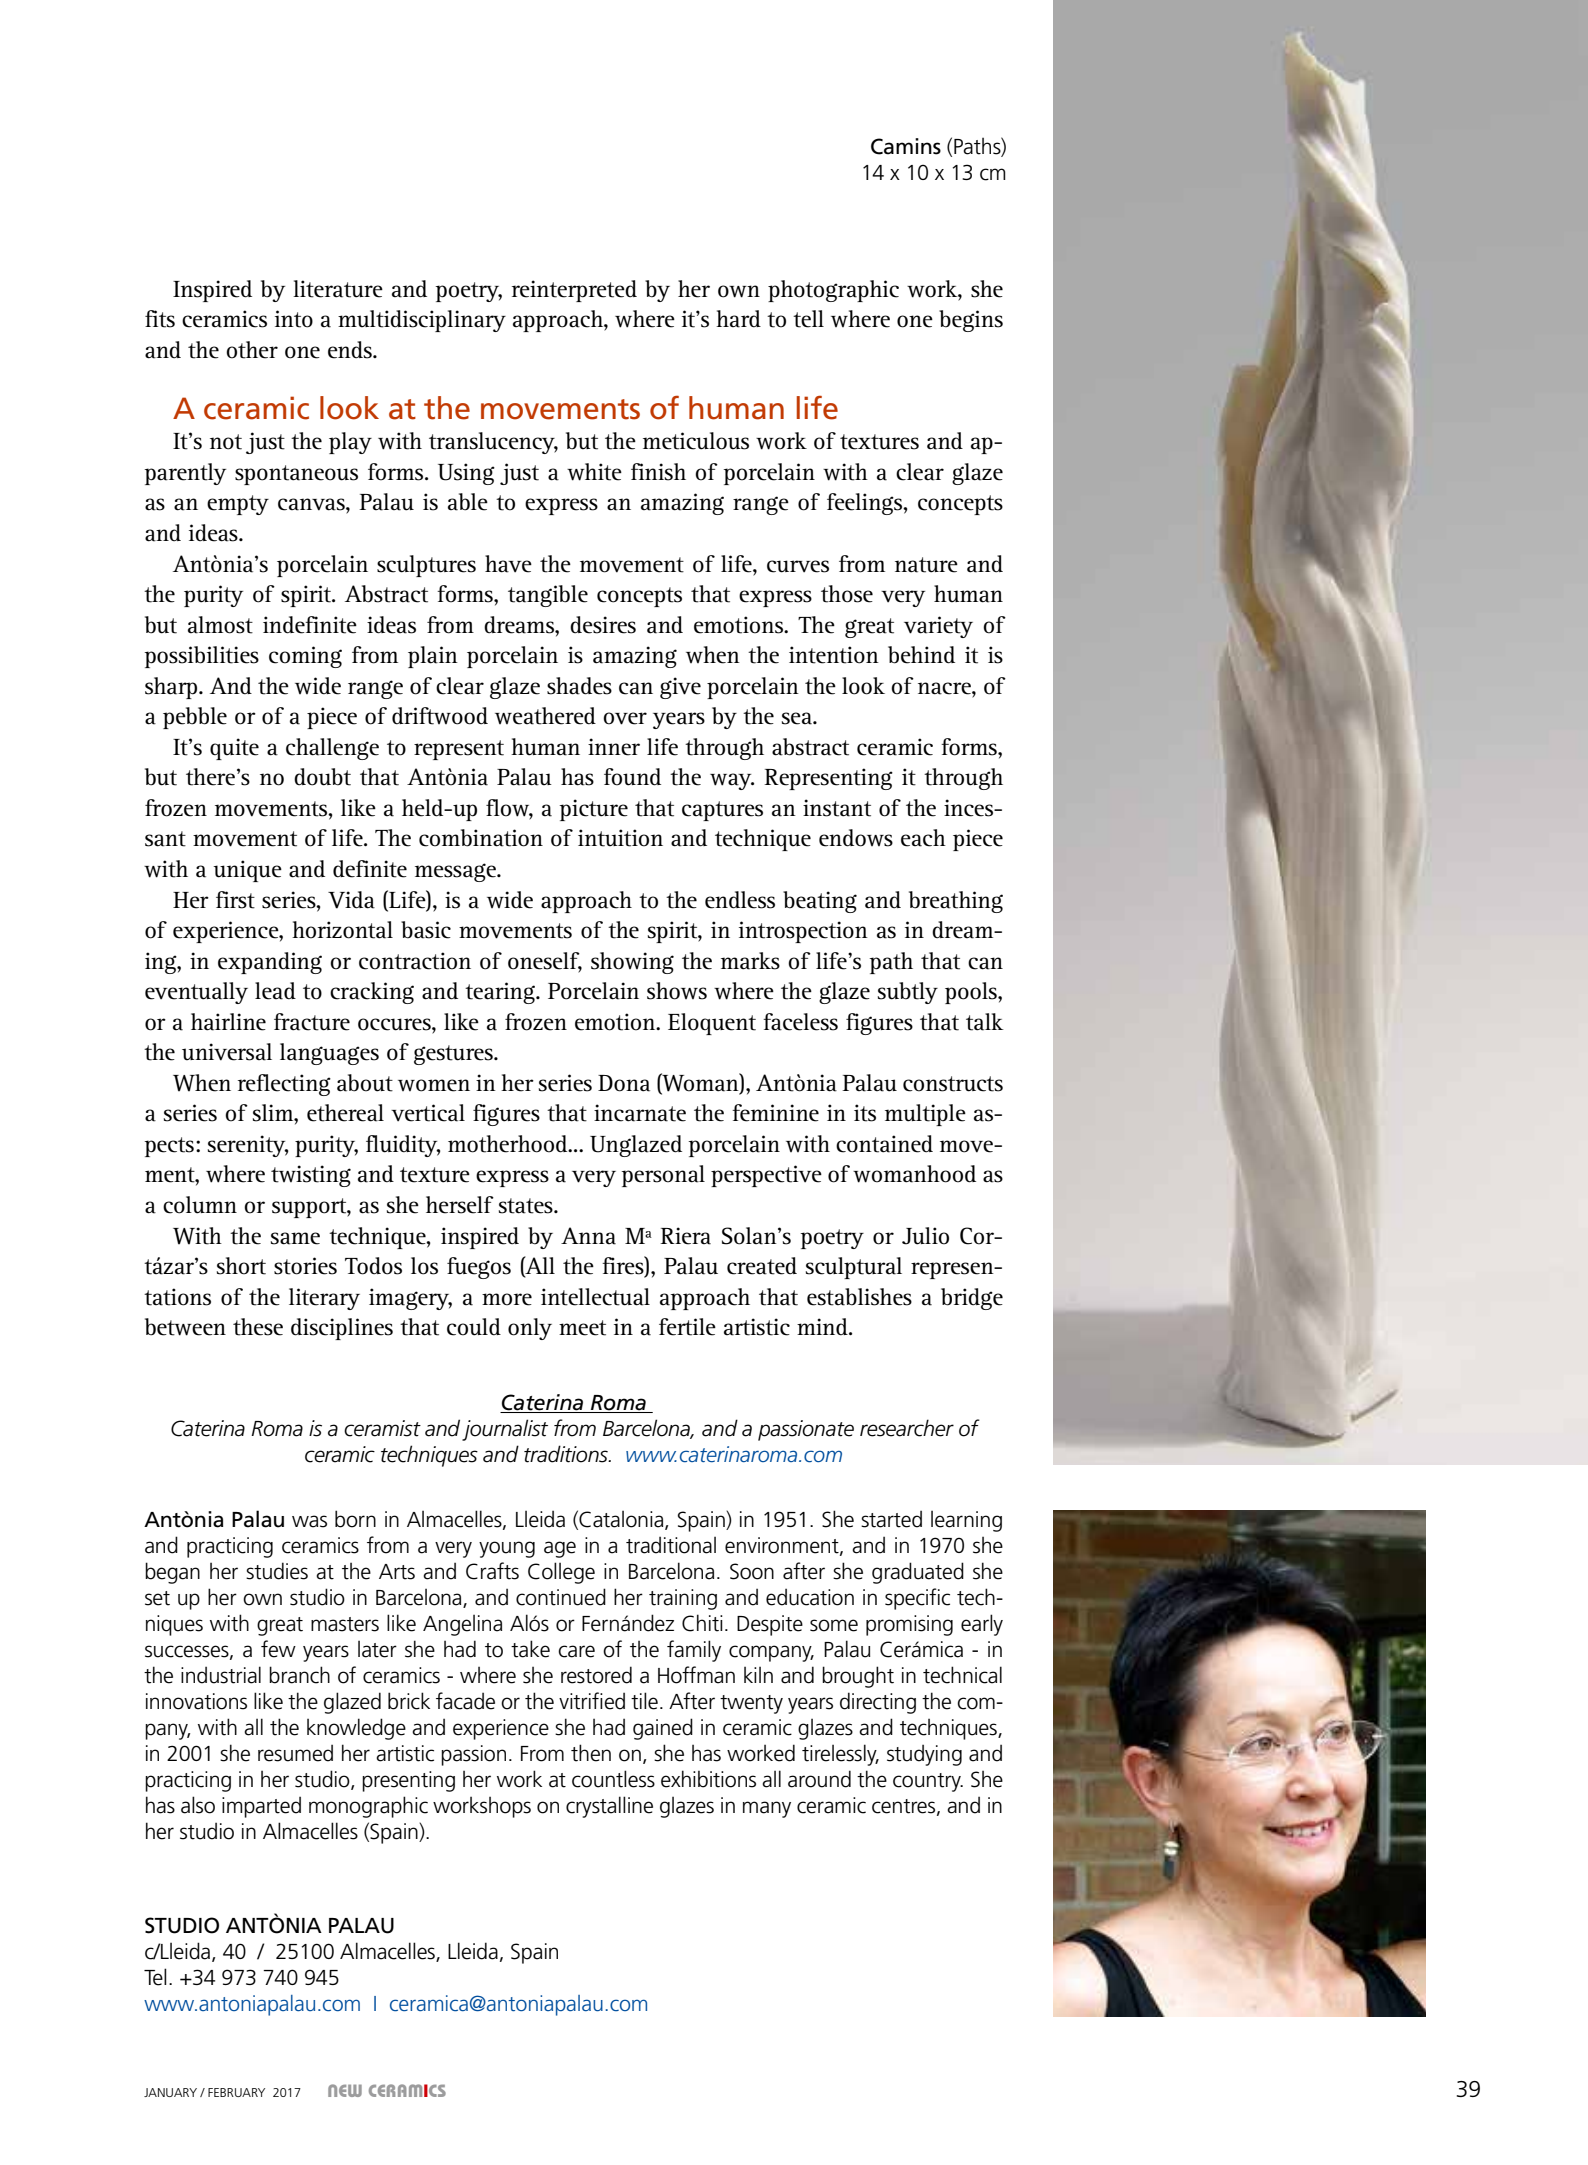 The height and width of the screenshot is (2165, 1588). I want to click on these, so click(258, 1327).
